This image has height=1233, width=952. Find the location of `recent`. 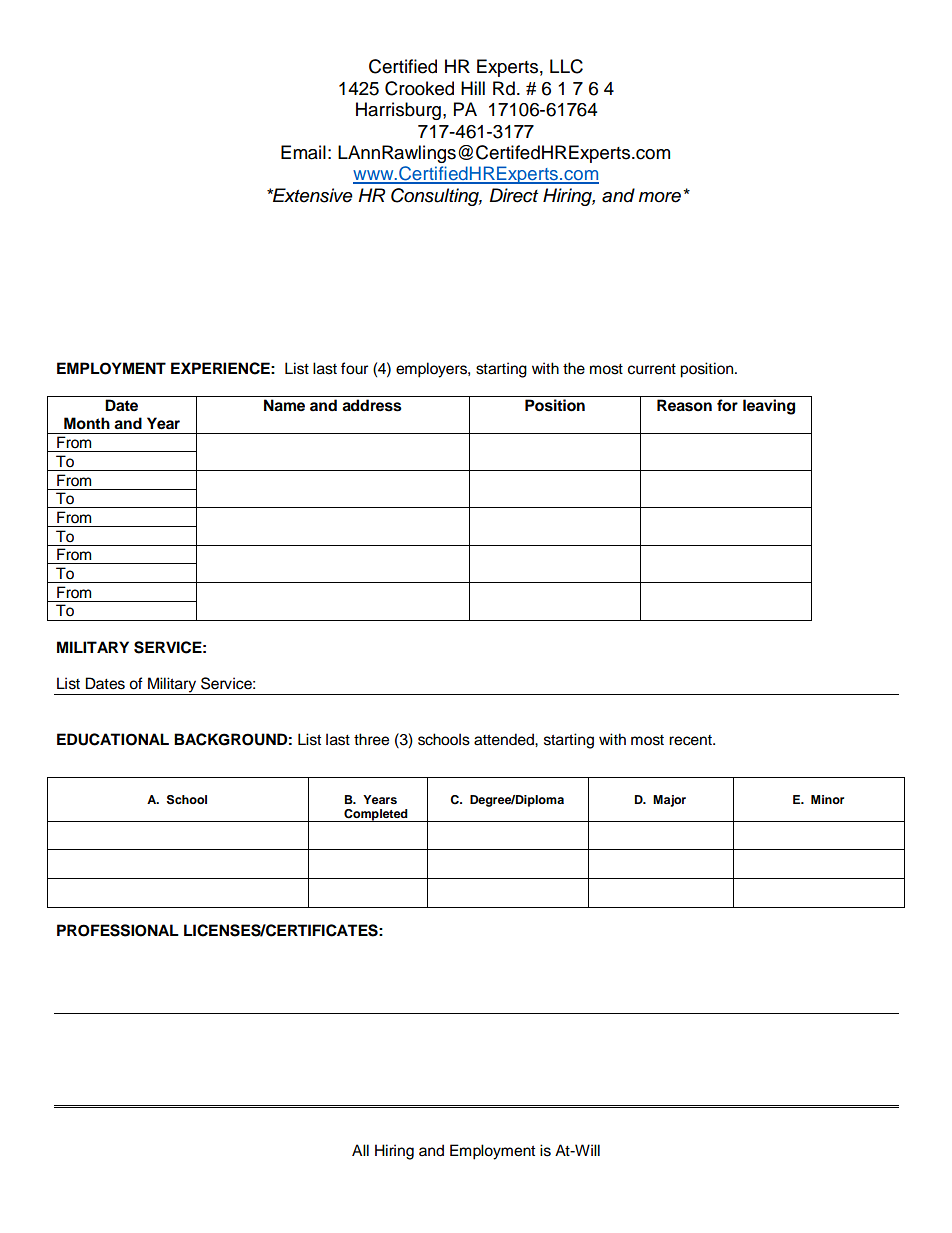

recent is located at coordinates (691, 740).
